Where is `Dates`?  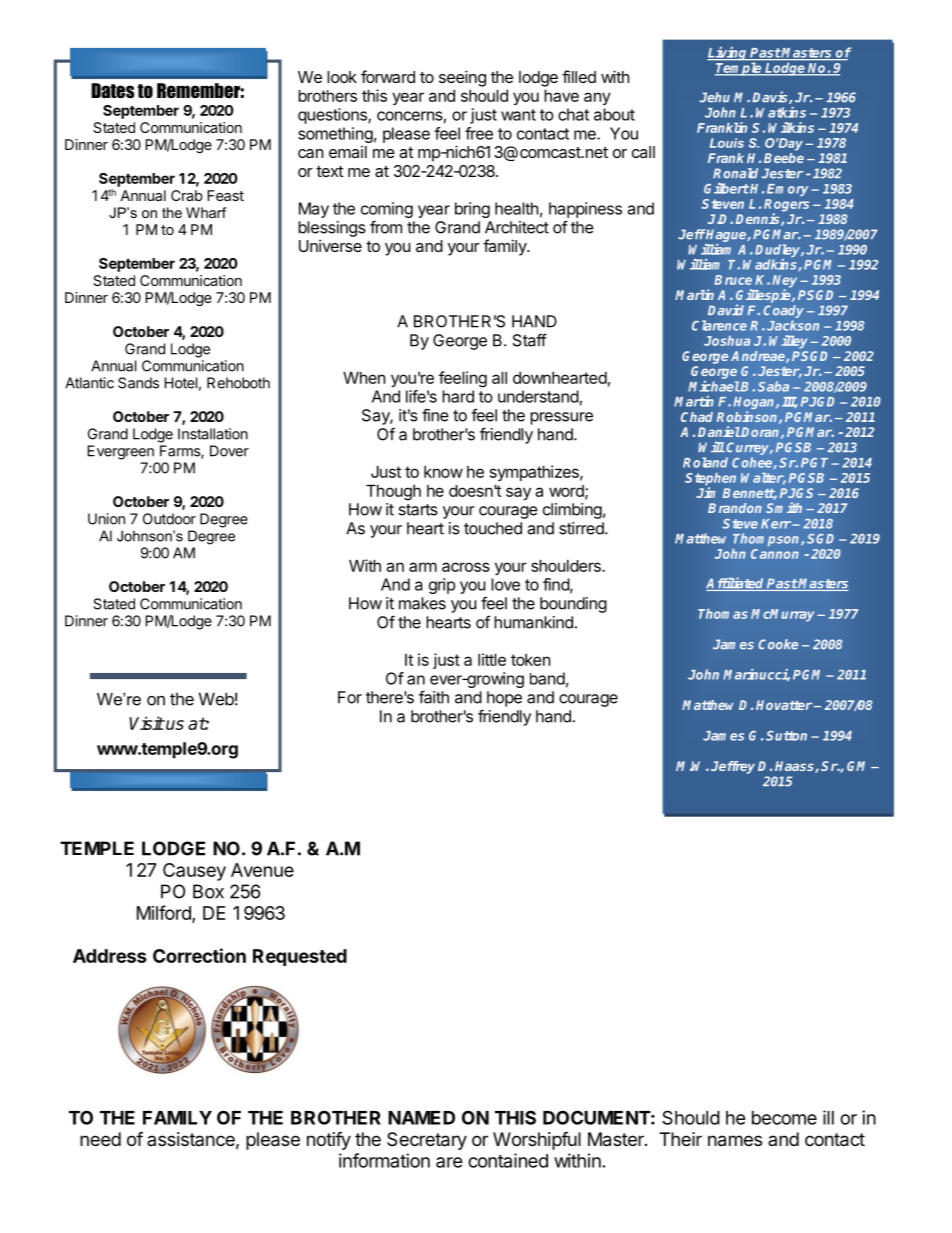 Dates is located at coordinates (112, 91).
